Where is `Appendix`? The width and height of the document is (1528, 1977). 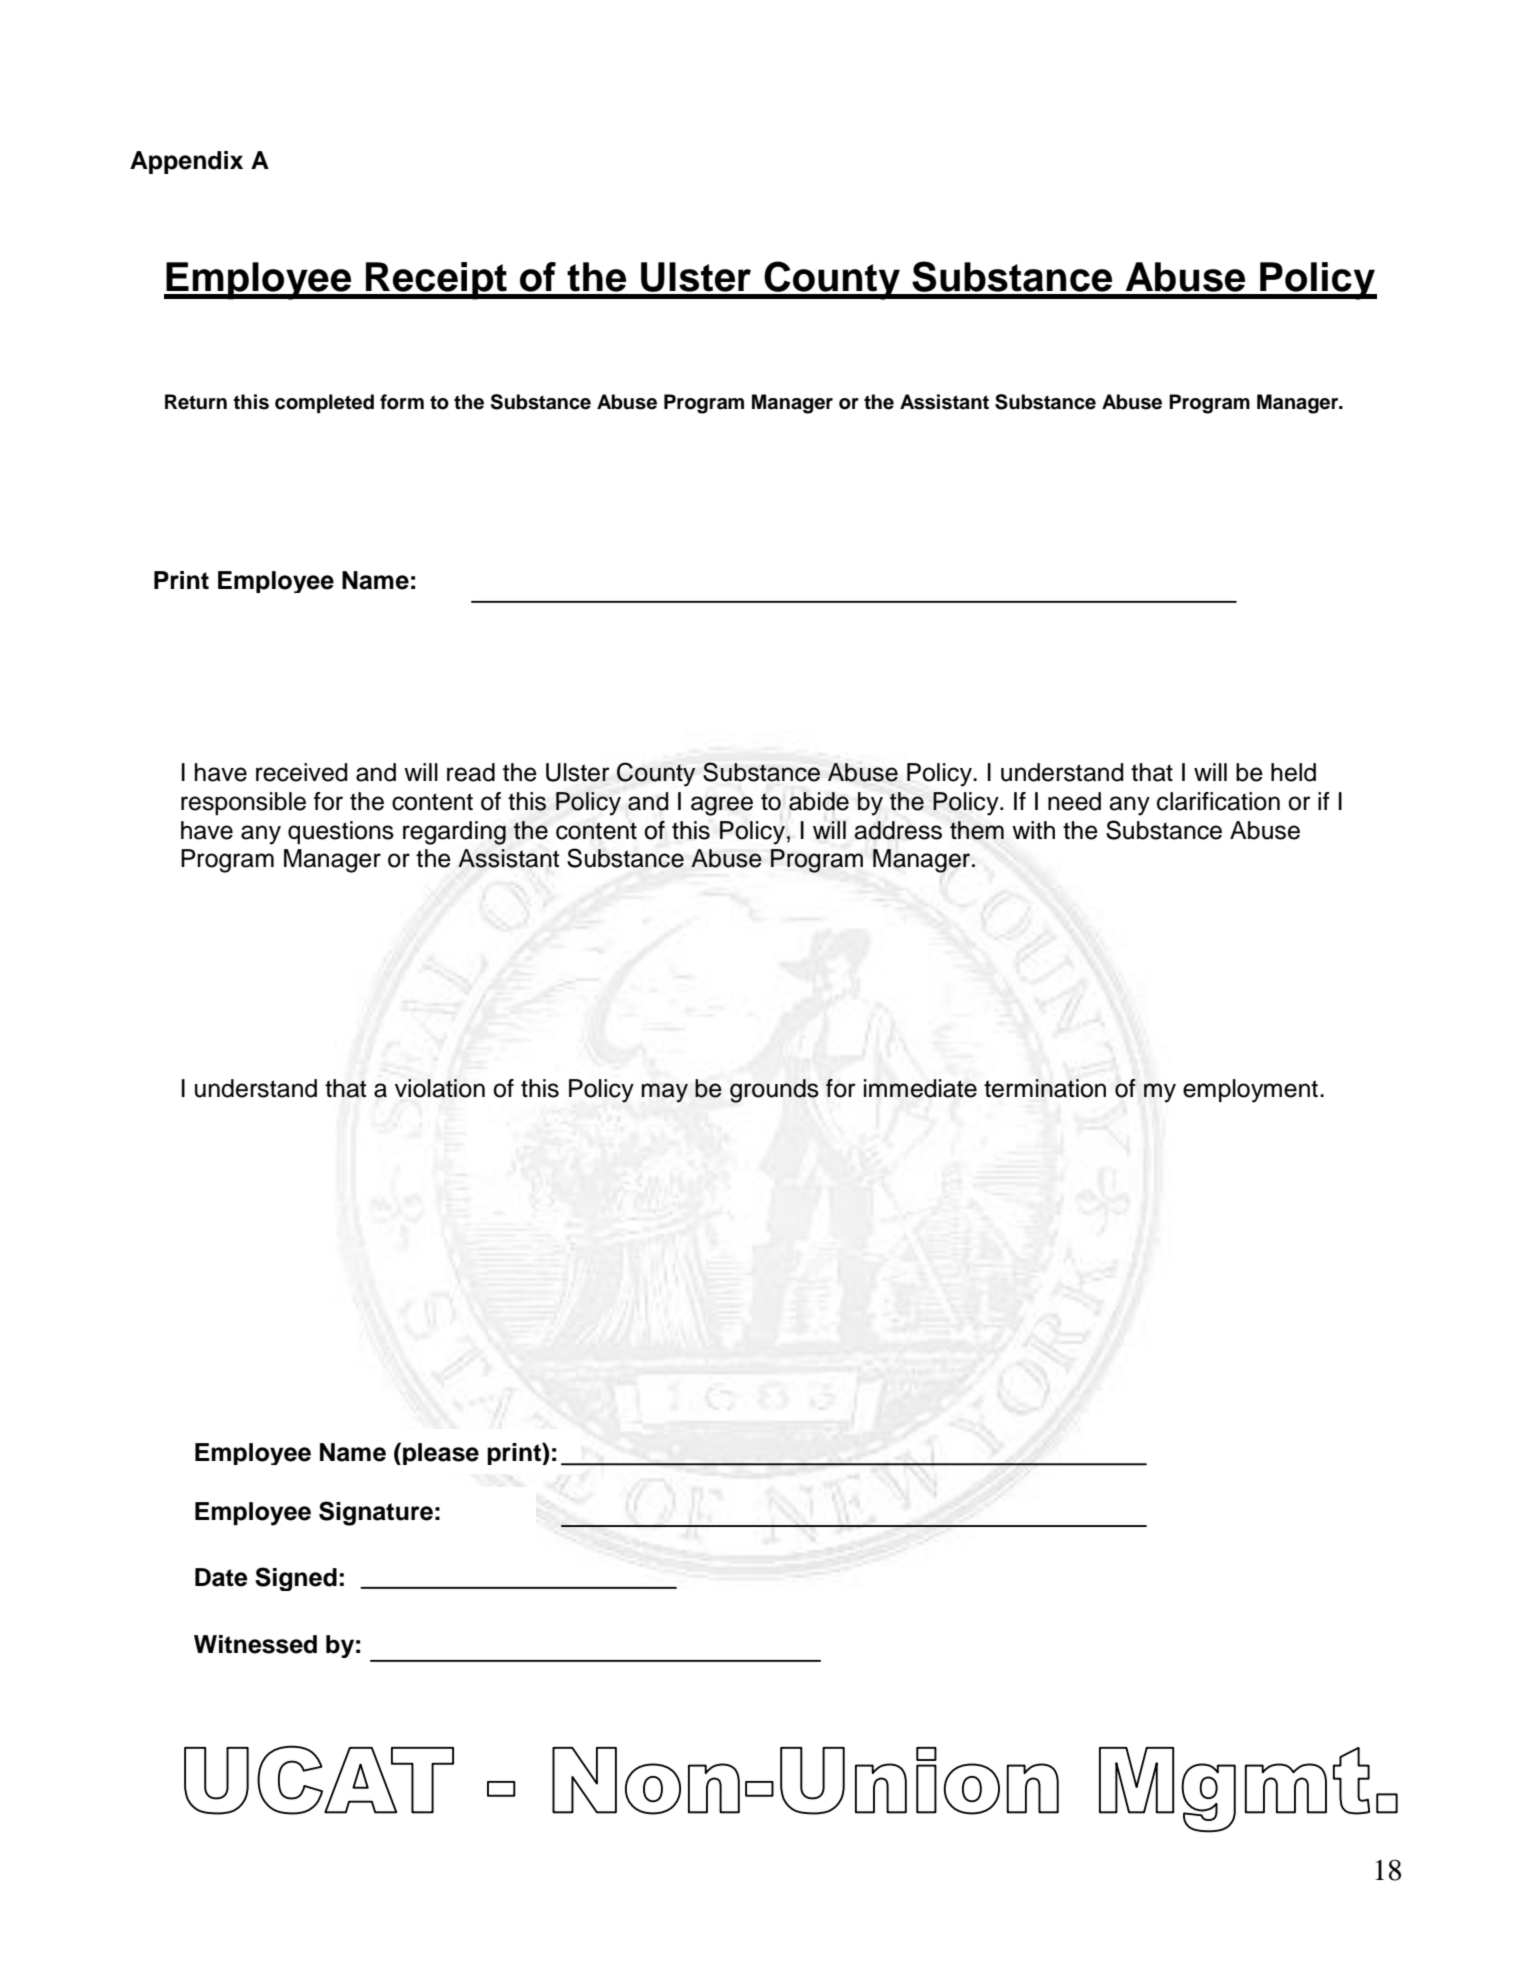 Appendix is located at coordinates (186, 162).
